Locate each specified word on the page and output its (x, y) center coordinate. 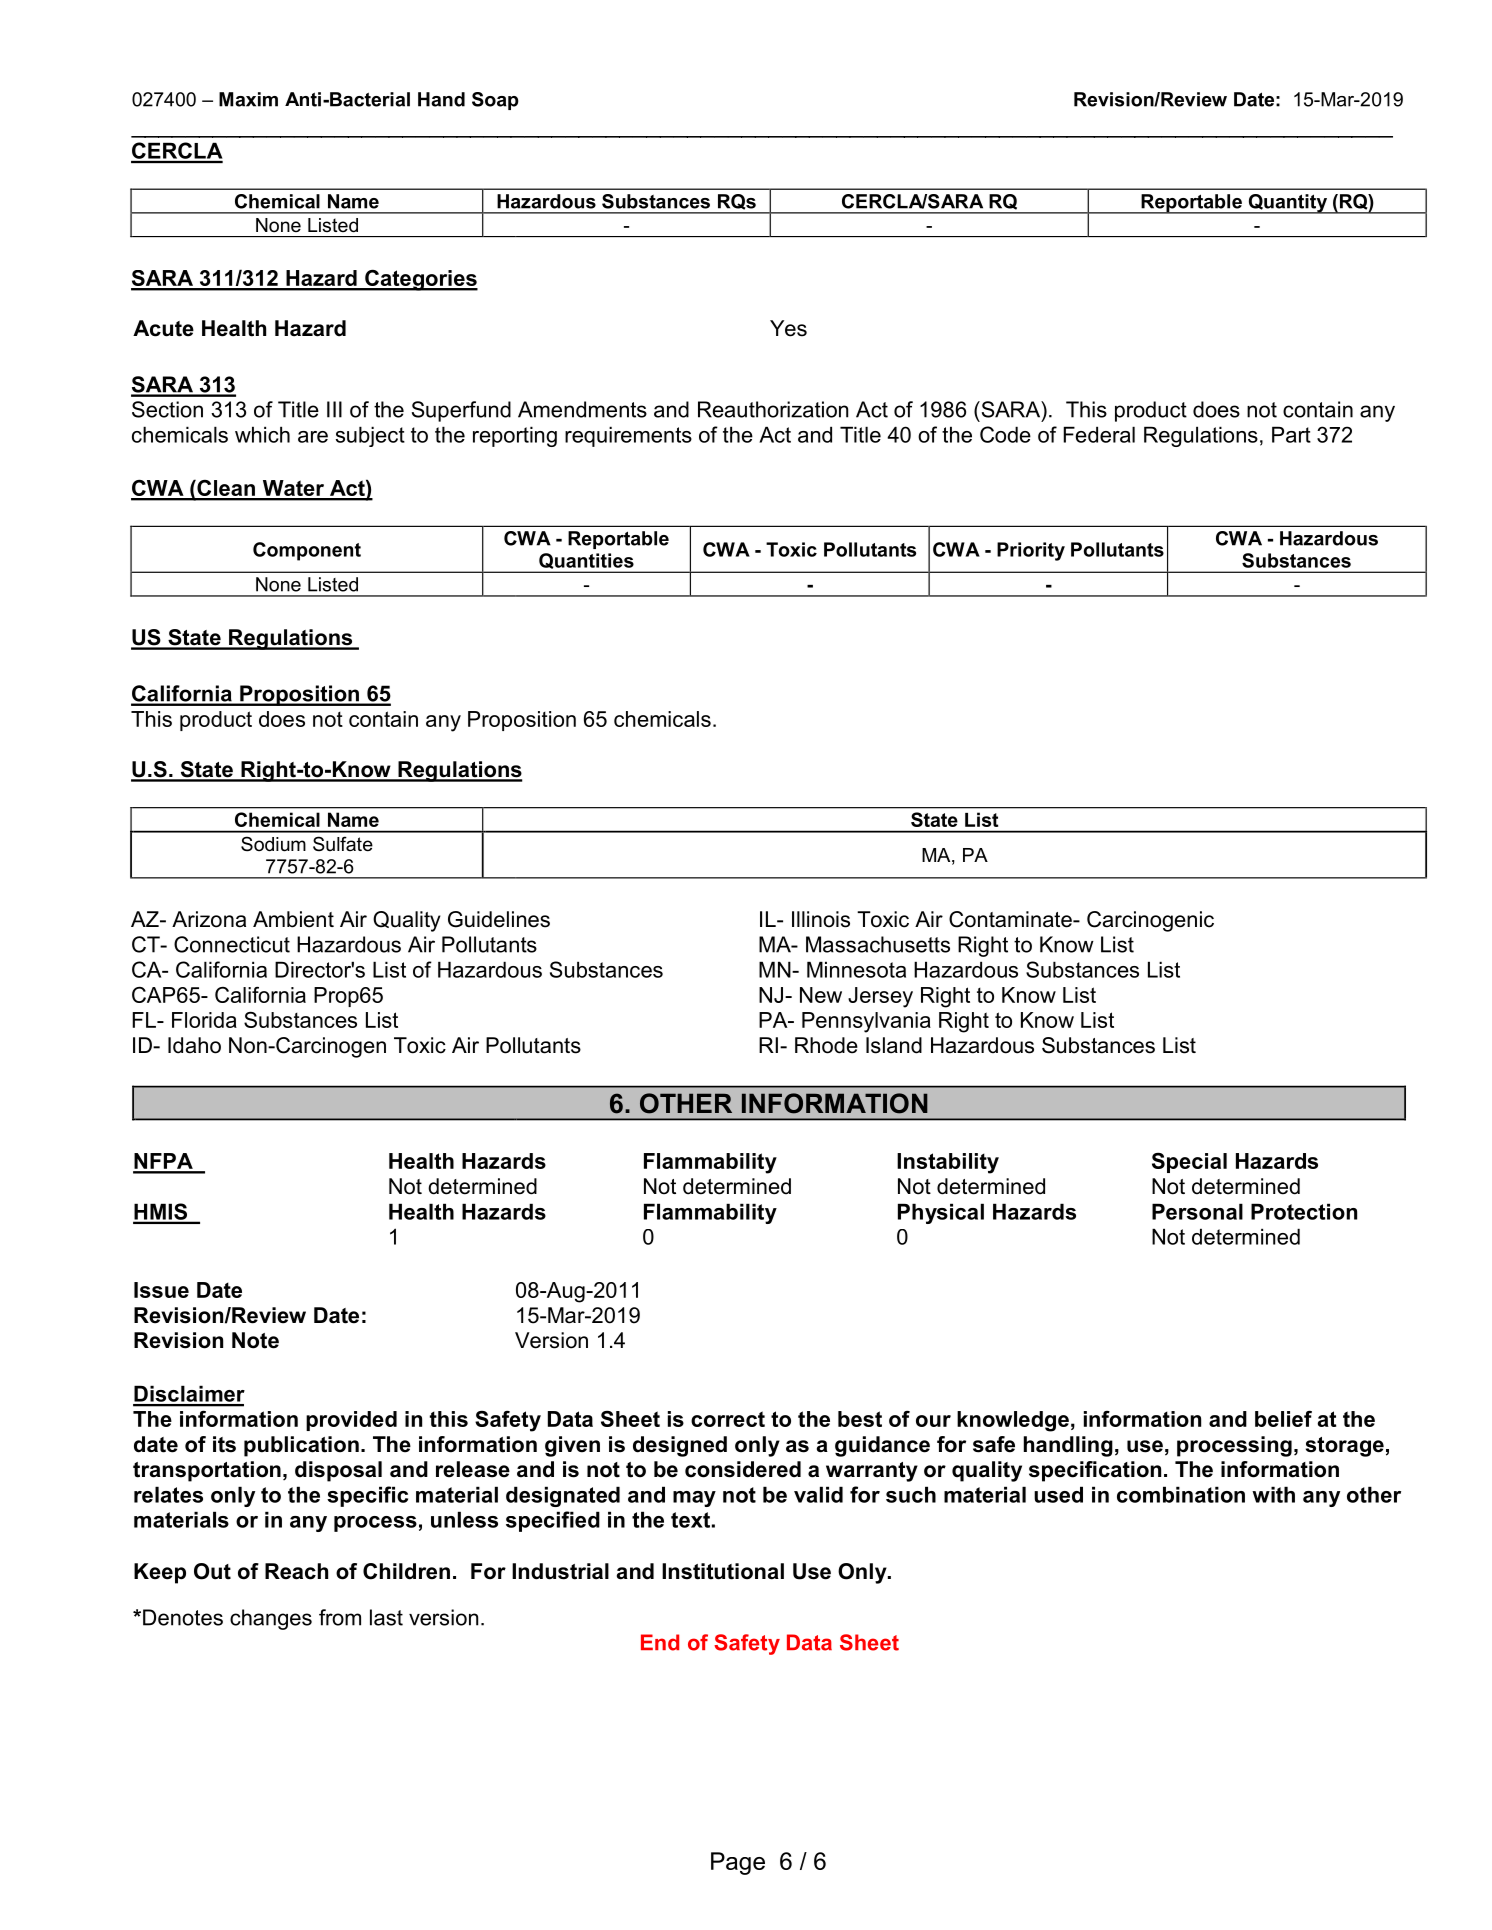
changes (271, 1619)
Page (738, 1863)
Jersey (880, 997)
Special (1189, 1162)
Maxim (248, 99)
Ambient (293, 919)
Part (1291, 434)
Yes (788, 328)
